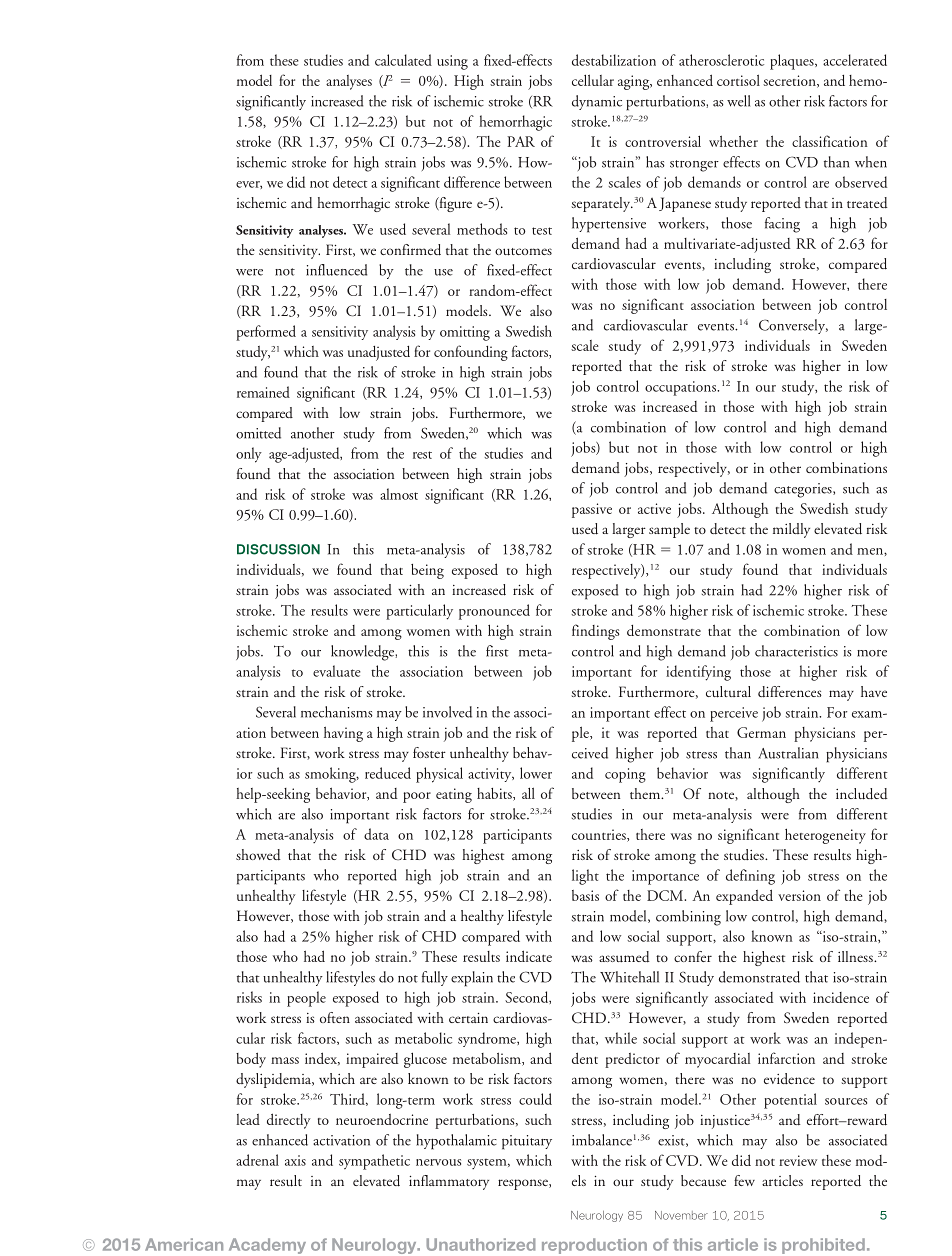 The image size is (952, 1256). What do you see at coordinates (804, 490) in the document?
I see `categories` at bounding box center [804, 490].
